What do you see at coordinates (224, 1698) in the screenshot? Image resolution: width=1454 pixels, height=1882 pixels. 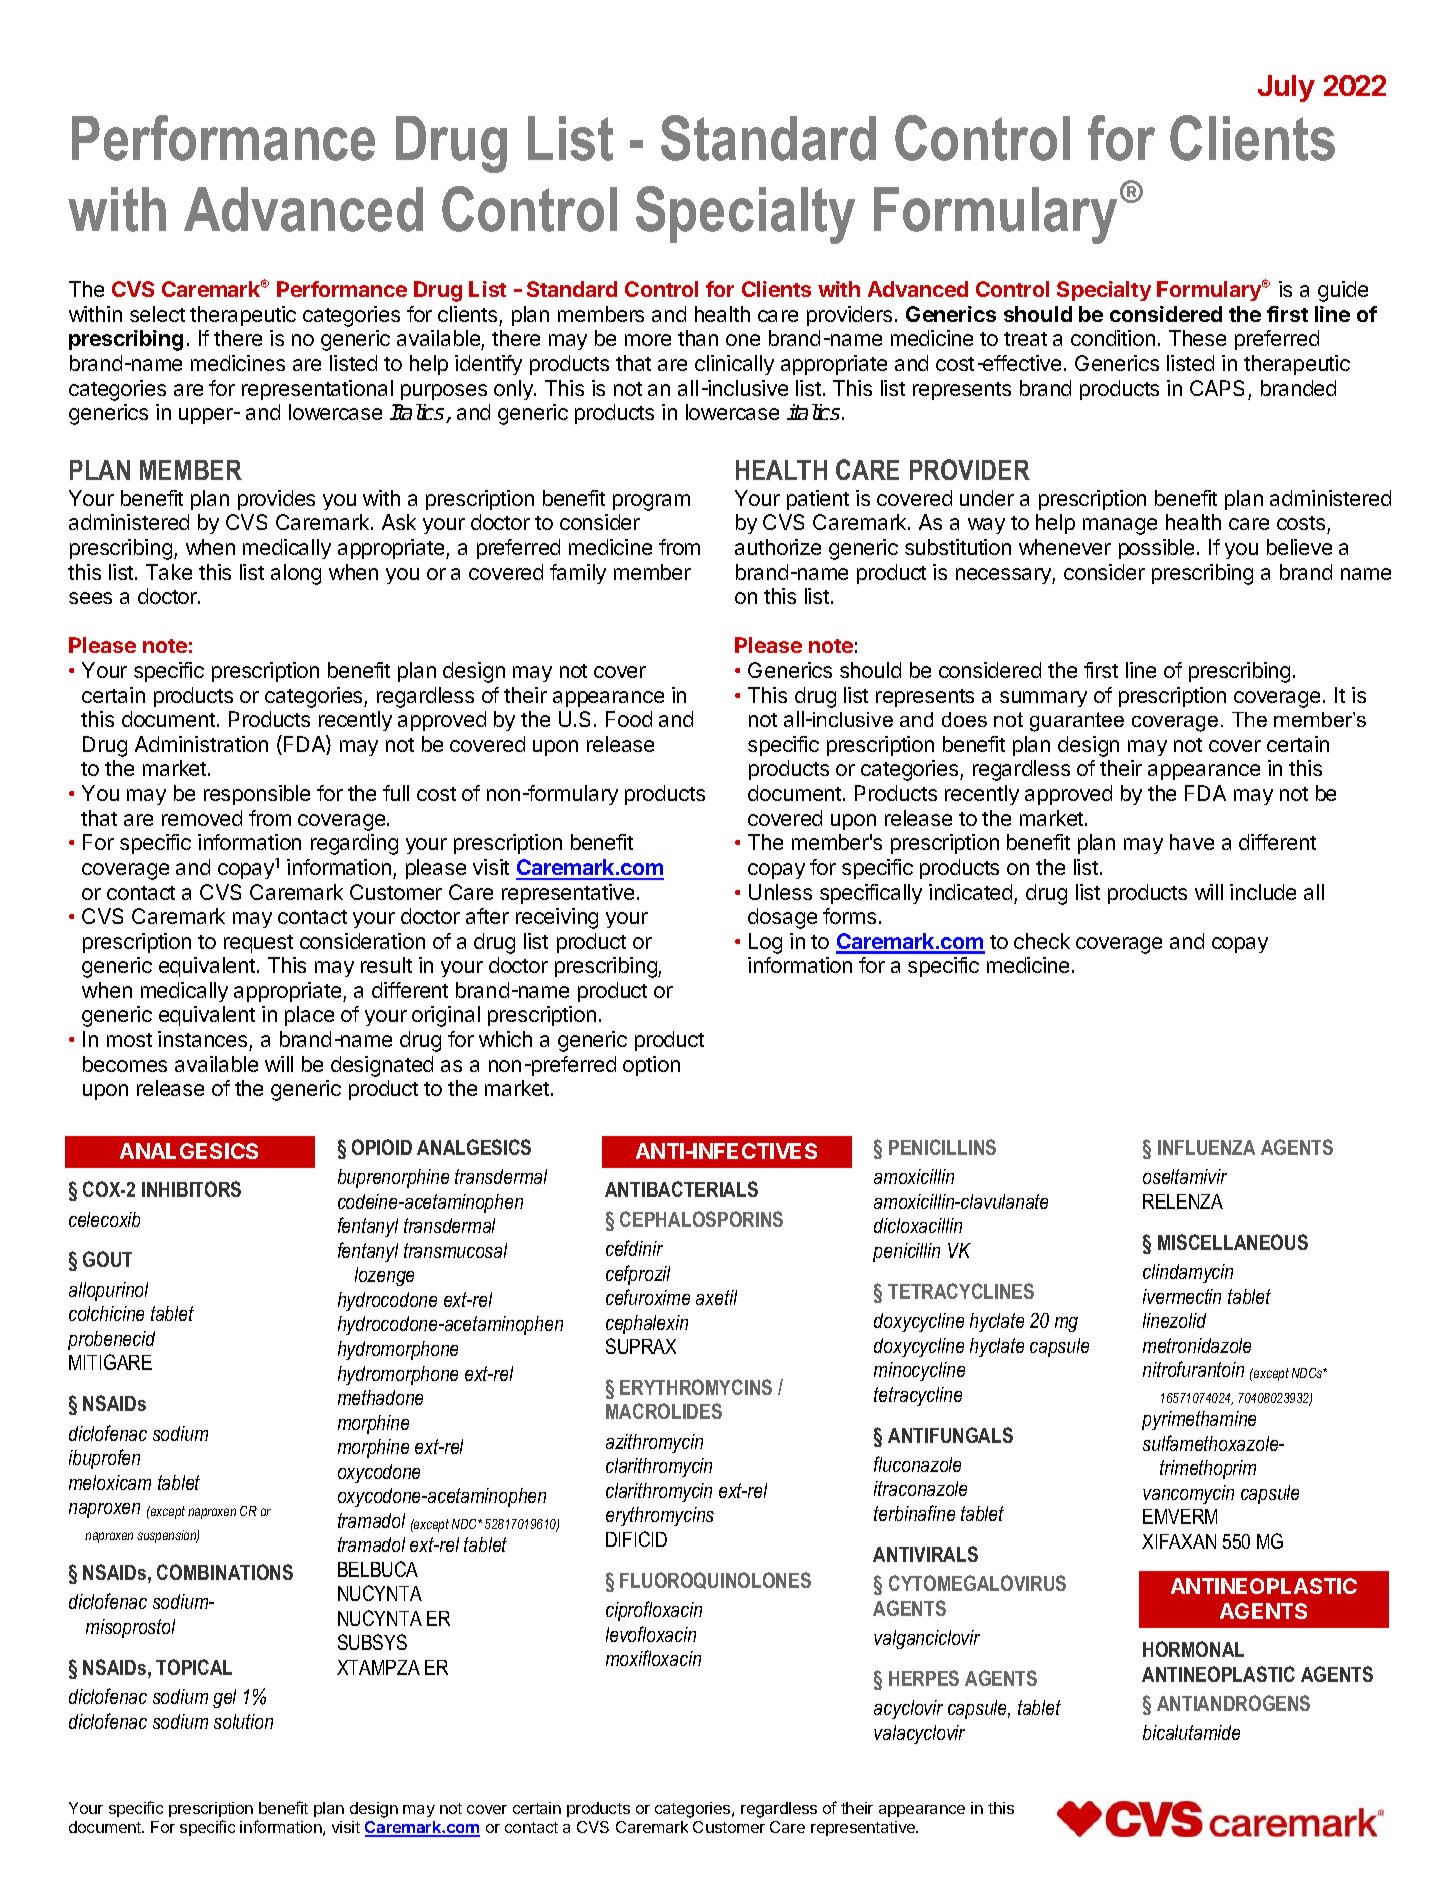 I see `gel` at bounding box center [224, 1698].
